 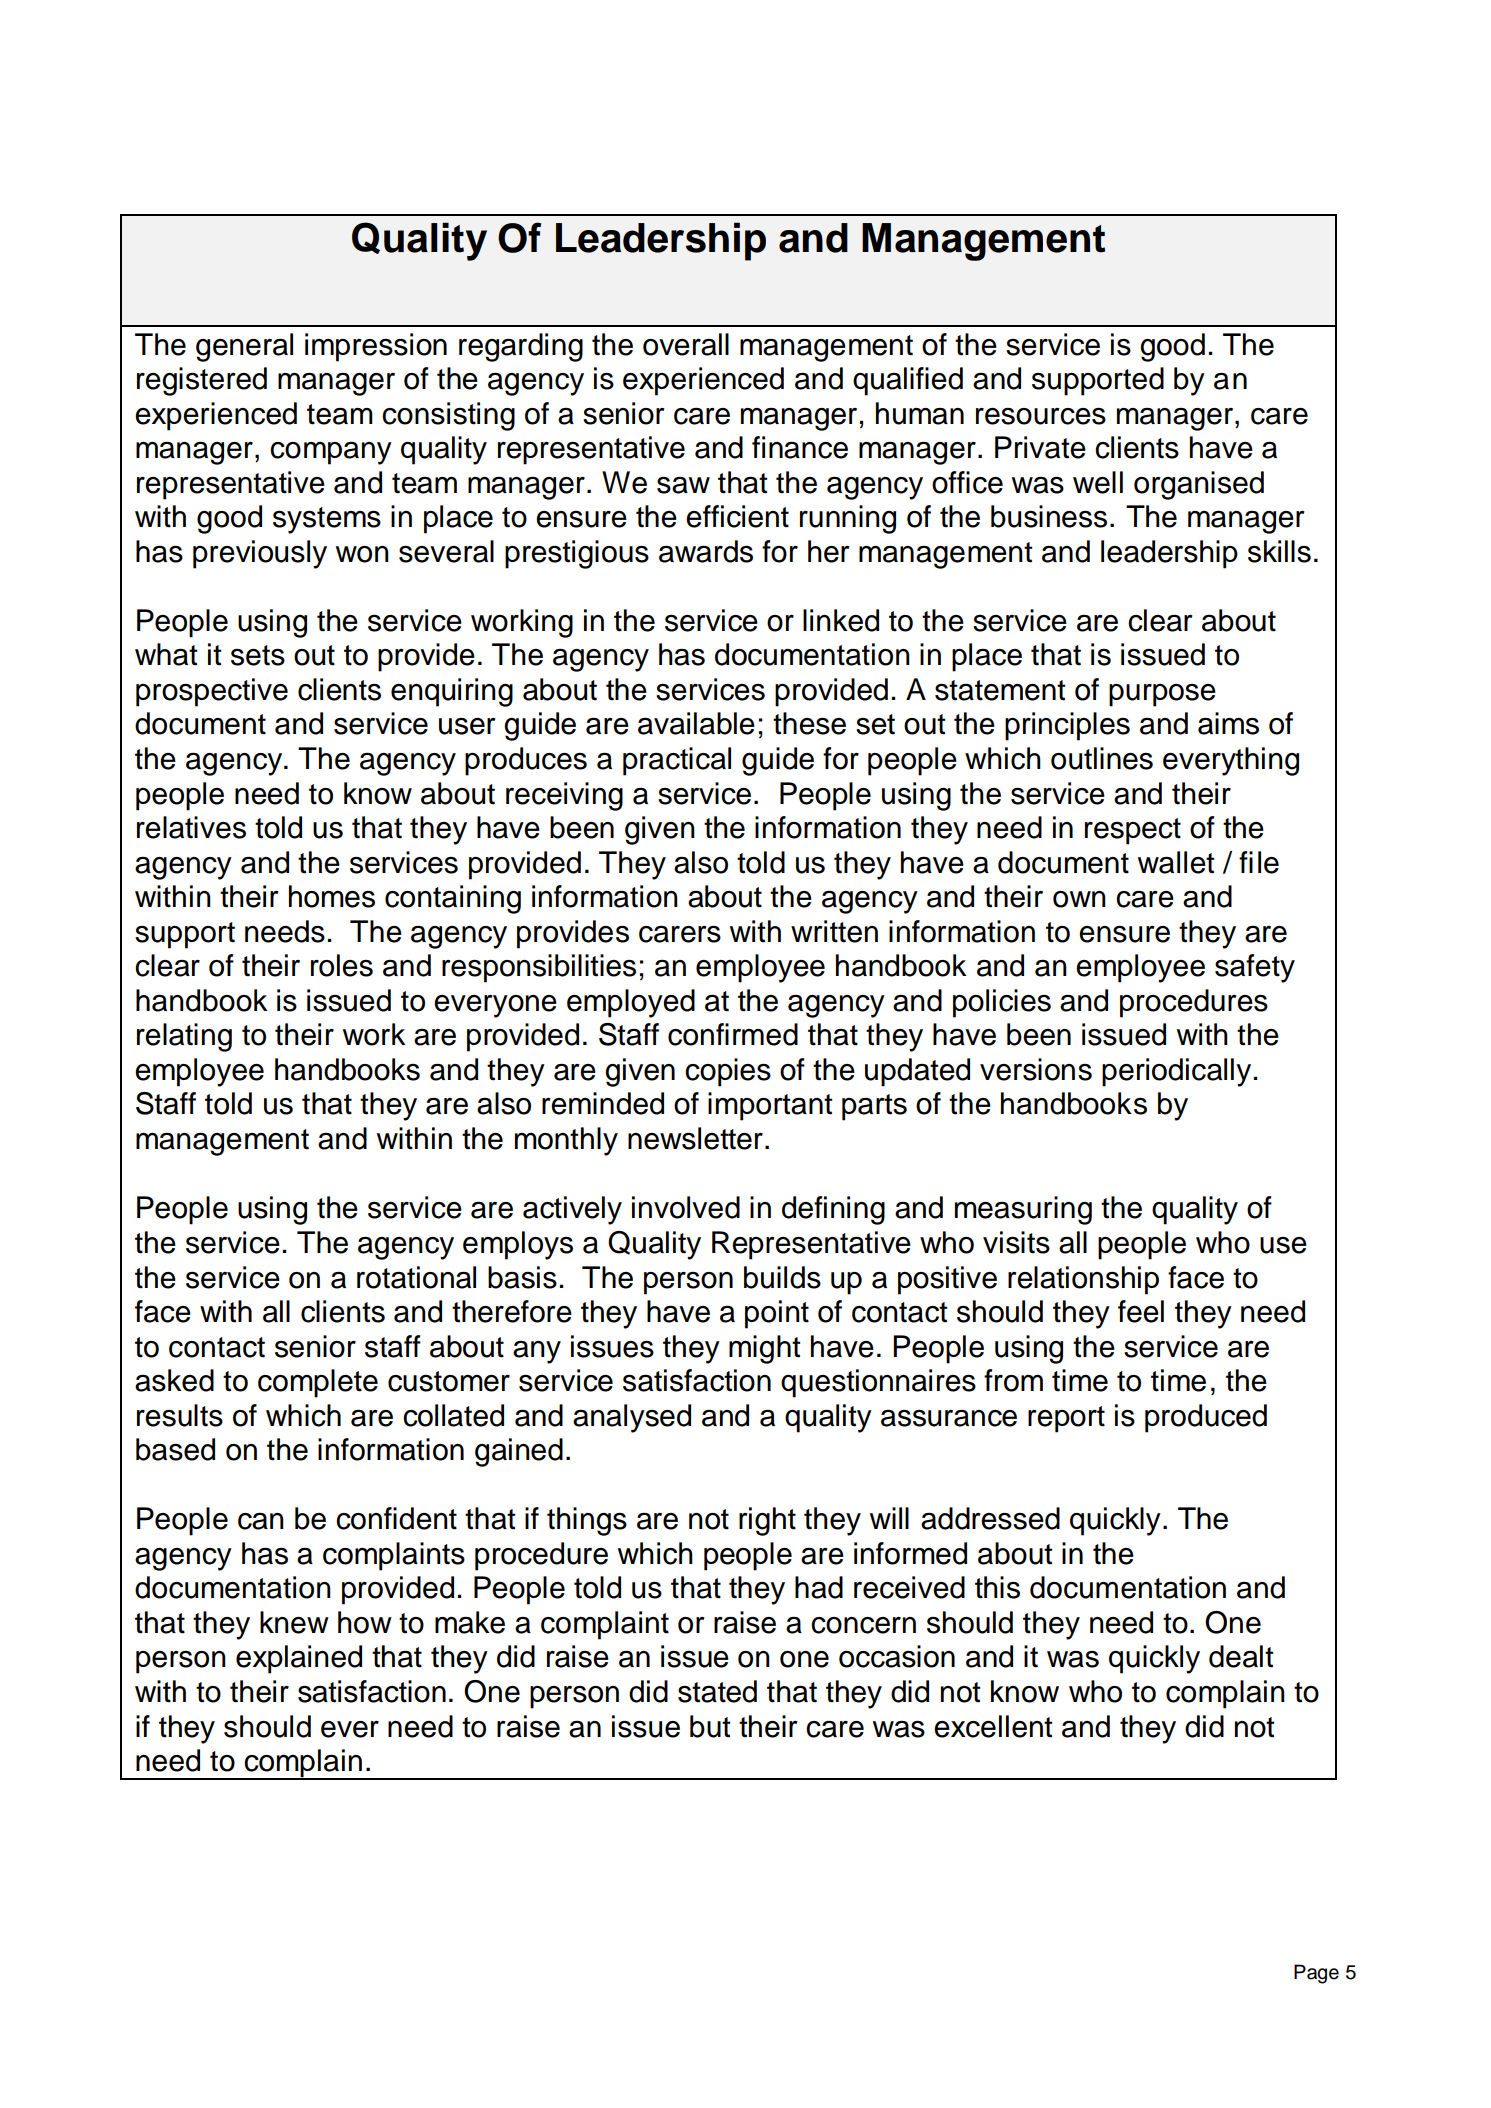 I want to click on overall, so click(x=686, y=344).
